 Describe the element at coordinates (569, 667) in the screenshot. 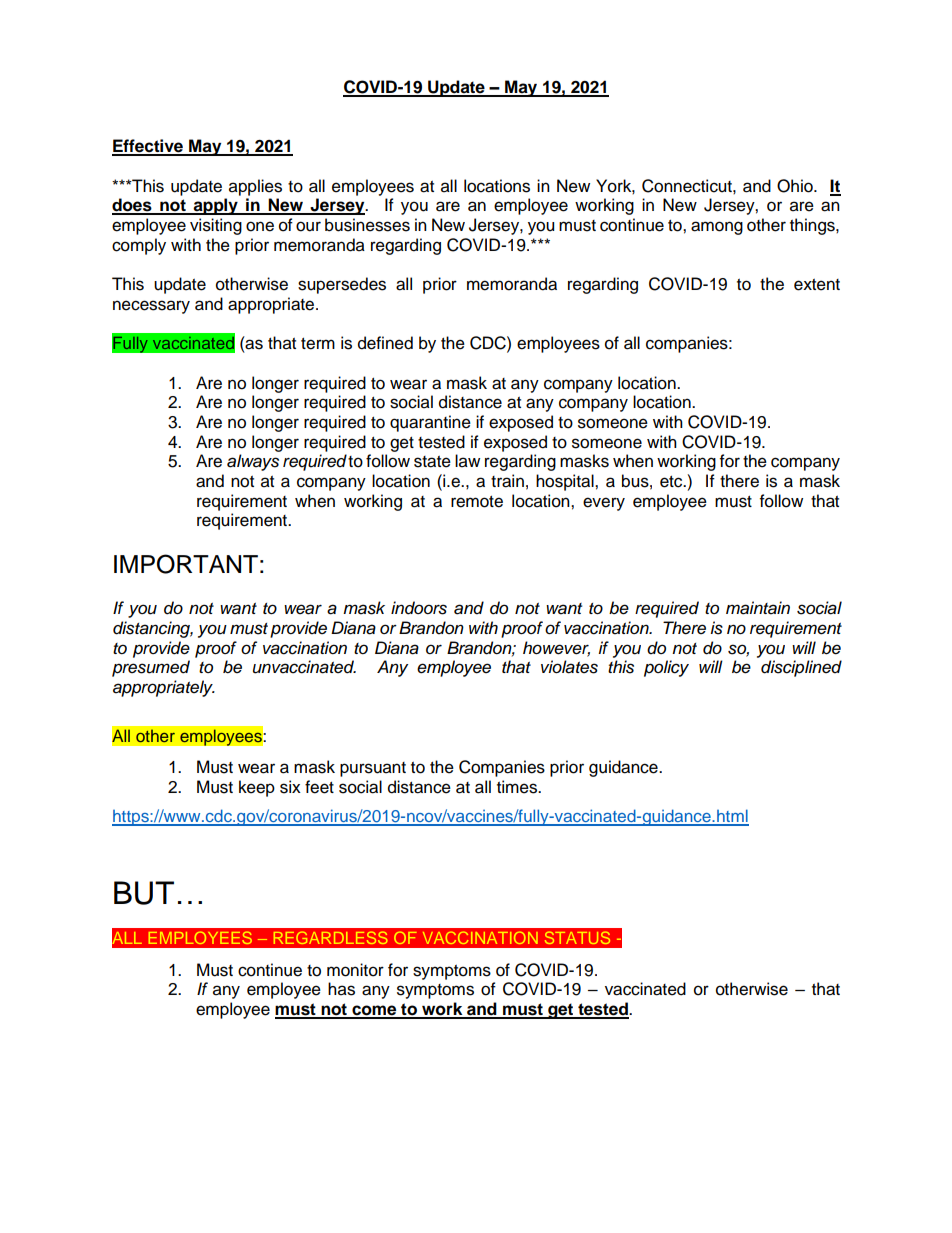

I see `violates` at that location.
